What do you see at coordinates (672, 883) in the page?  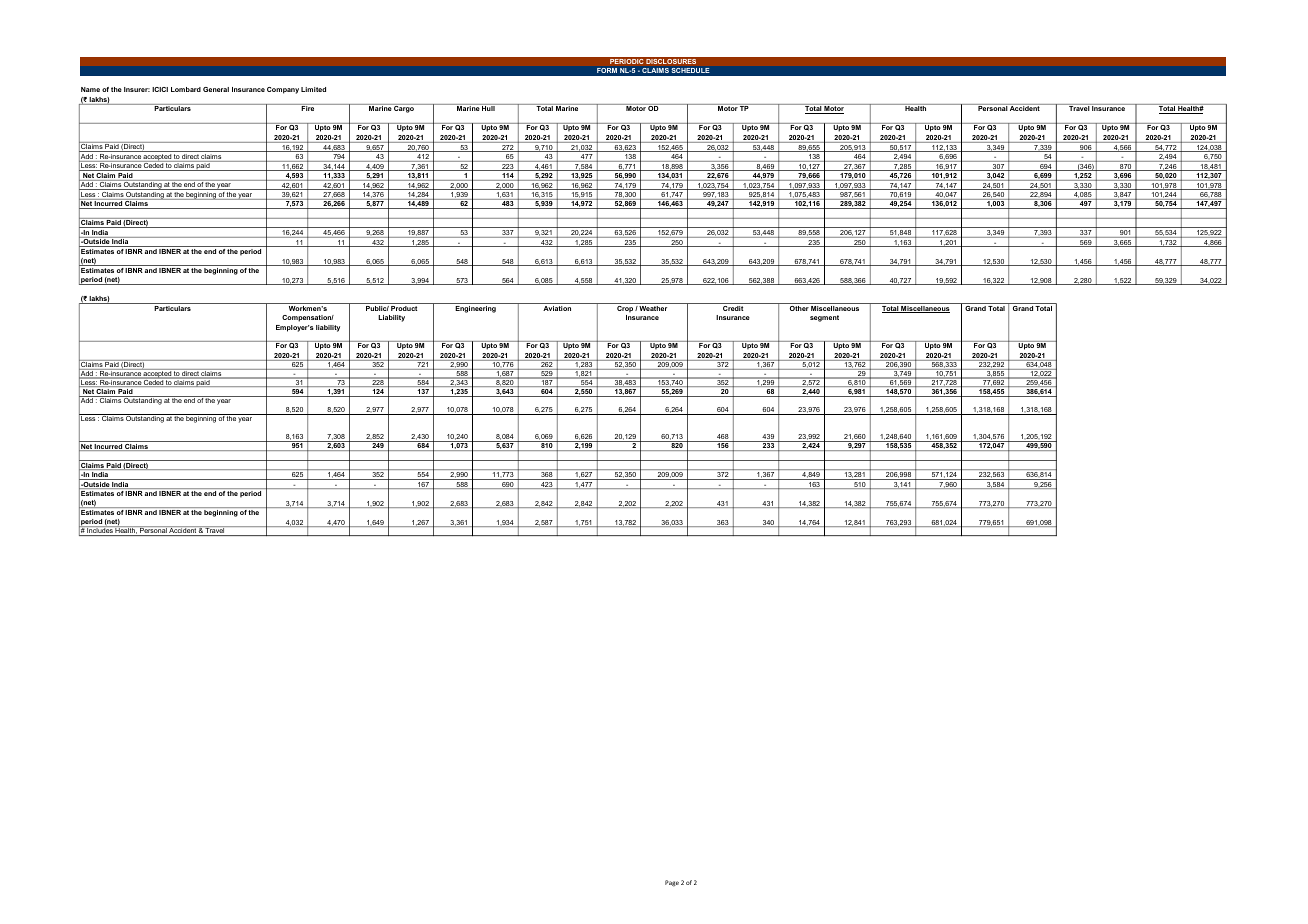 I see `Page` at bounding box center [672, 883].
